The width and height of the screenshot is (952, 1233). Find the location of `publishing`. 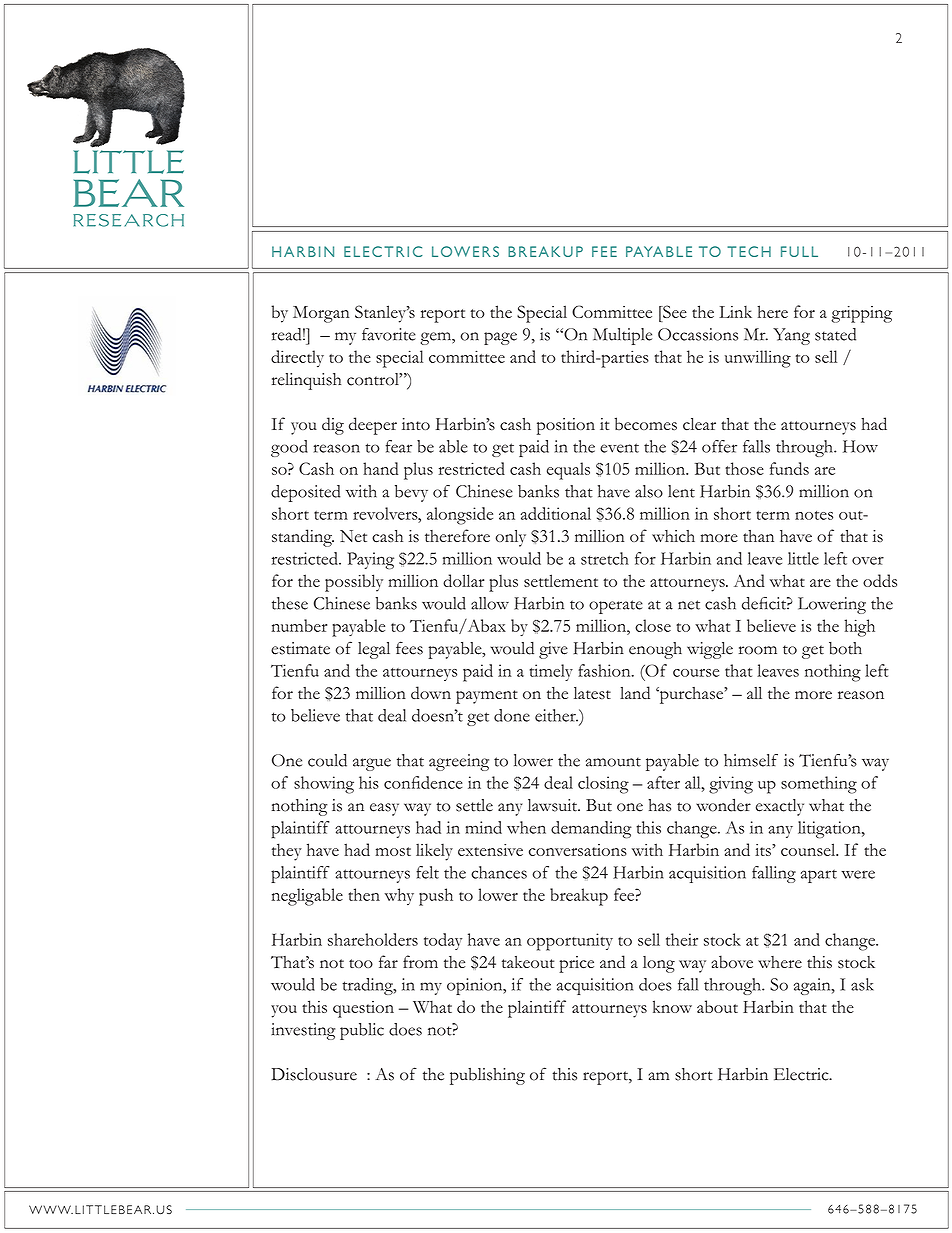

publishing is located at coordinates (487, 1076).
